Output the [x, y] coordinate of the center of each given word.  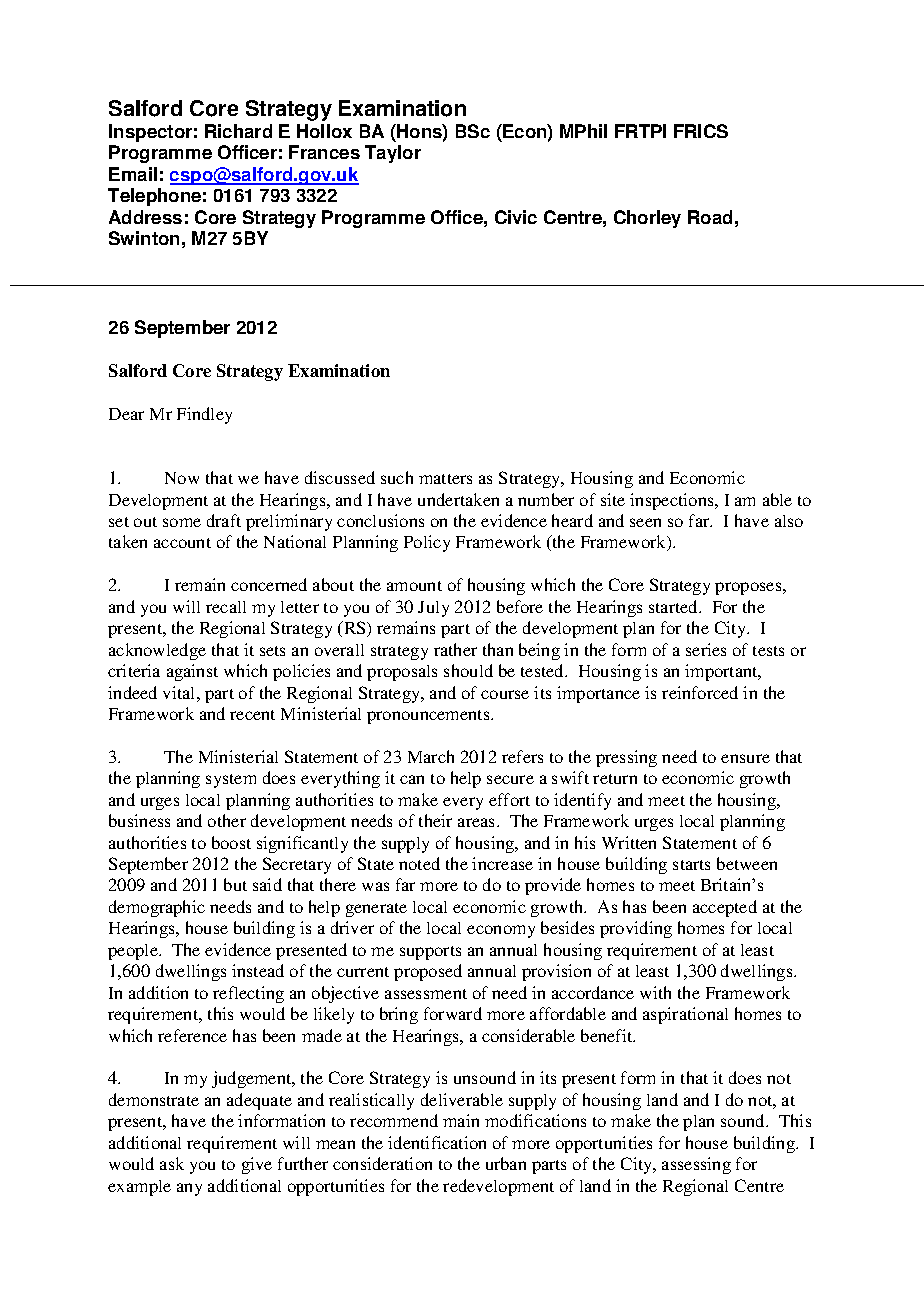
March [431, 756]
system [231, 781]
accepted [725, 908]
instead [258, 970]
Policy [427, 543]
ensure [745, 758]
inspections [673, 501]
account [182, 543]
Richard [238, 131]
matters [445, 479]
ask [172, 1163]
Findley [204, 415]
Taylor [393, 154]
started [674, 606]
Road [710, 217]
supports [430, 953]
